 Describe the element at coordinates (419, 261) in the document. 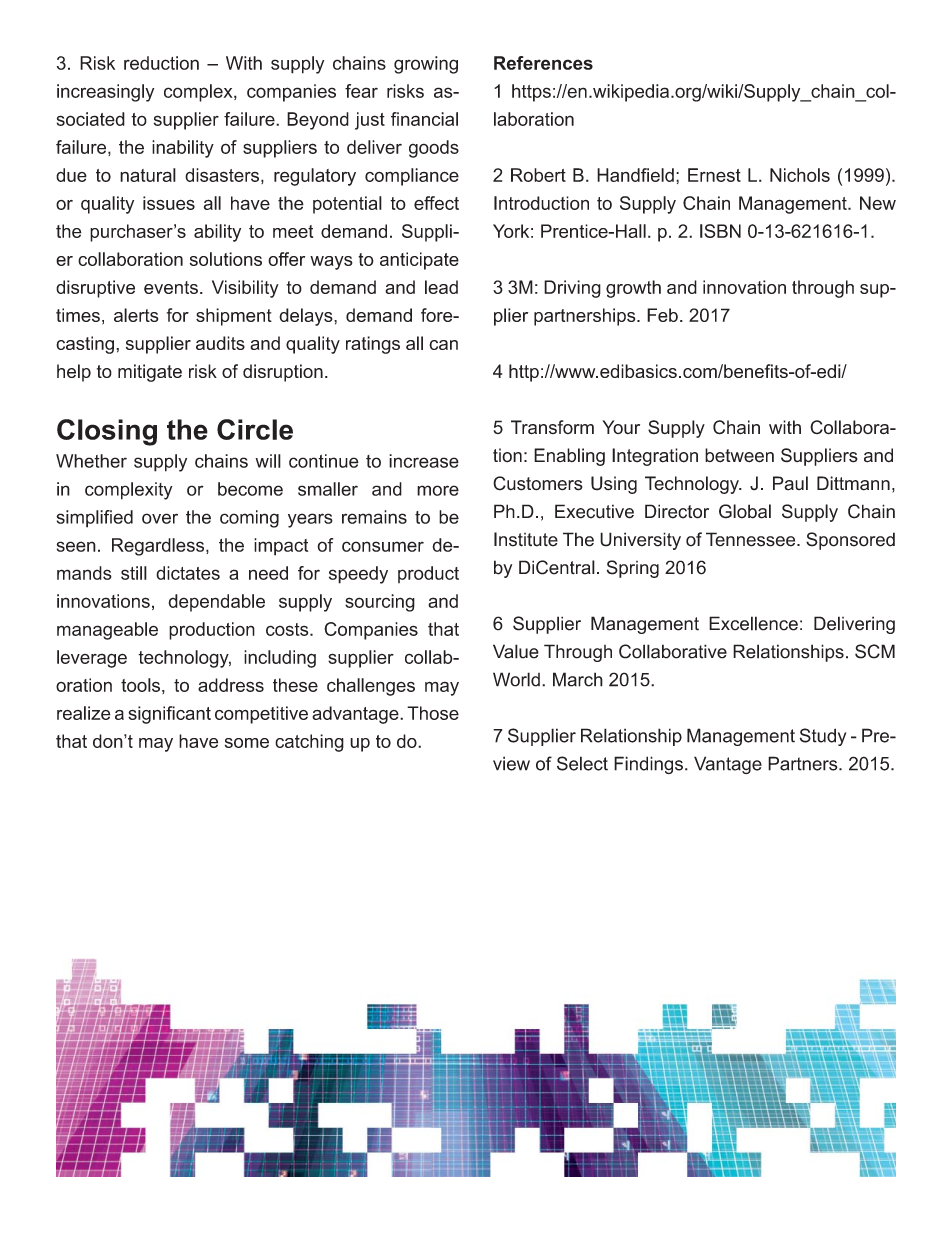

I see `anticipate` at that location.
